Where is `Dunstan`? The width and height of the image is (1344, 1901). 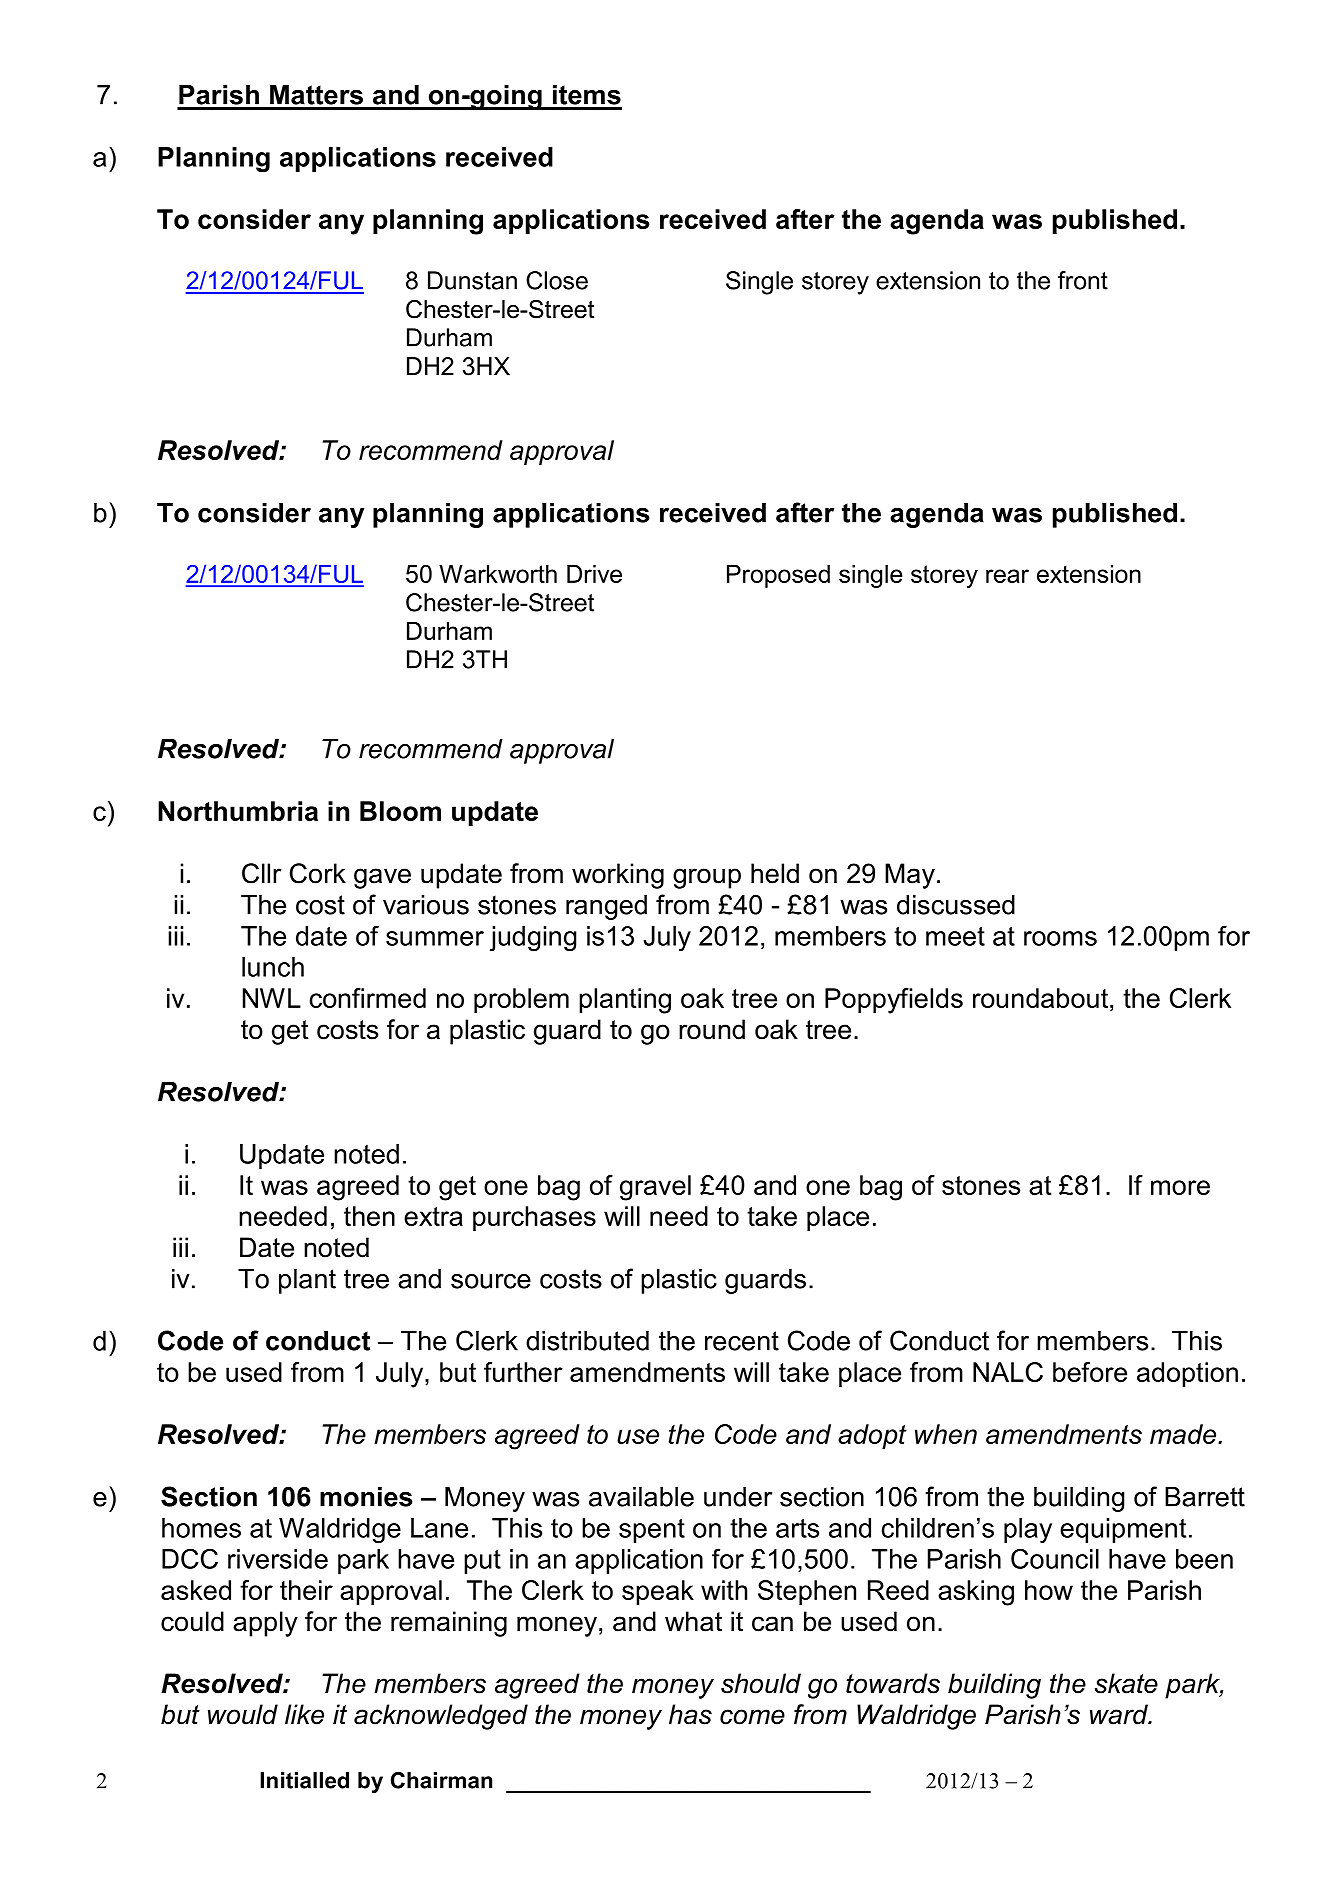 Dunstan is located at coordinates (472, 280).
